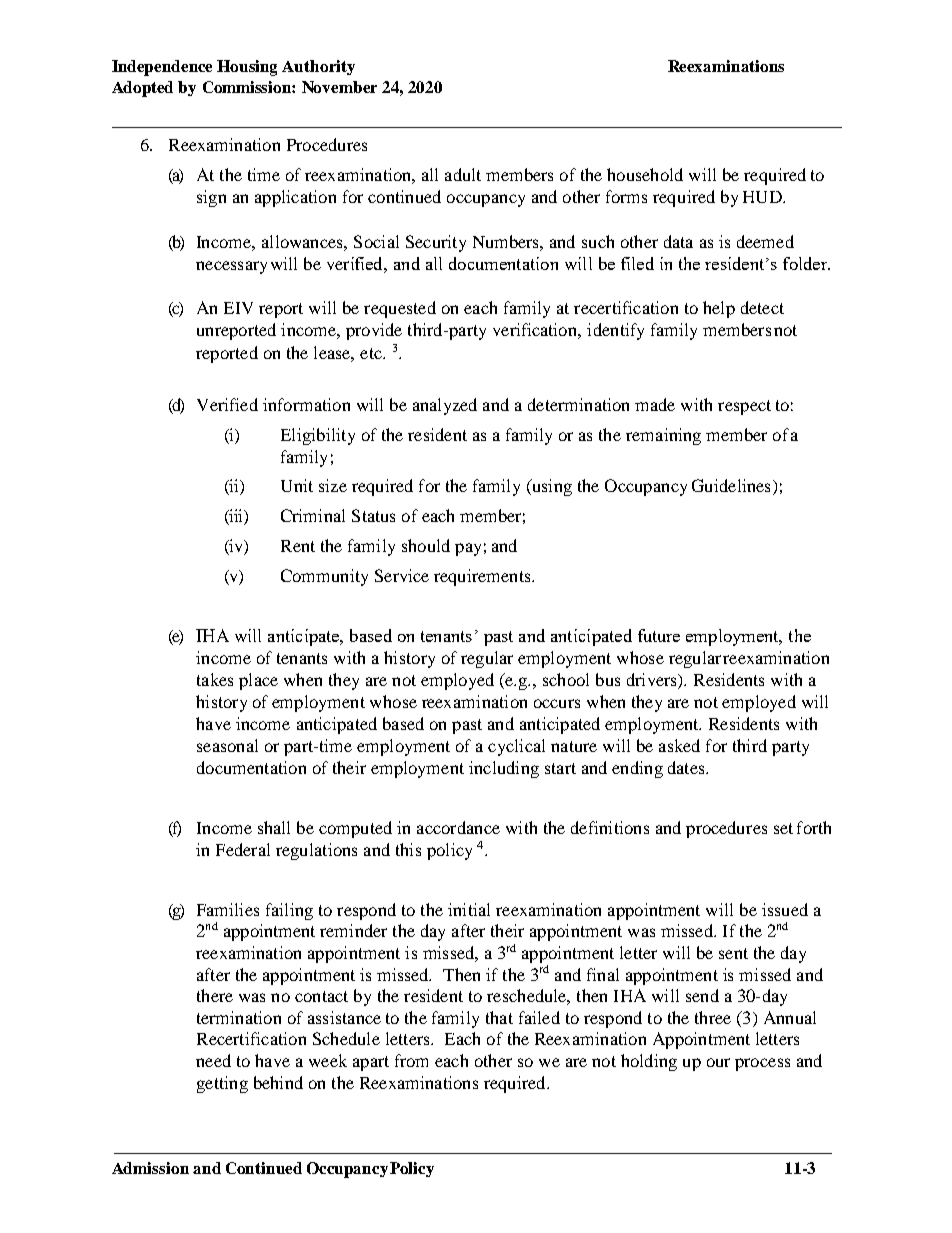  Describe the element at coordinates (645, 174) in the page. I see `household` at that location.
